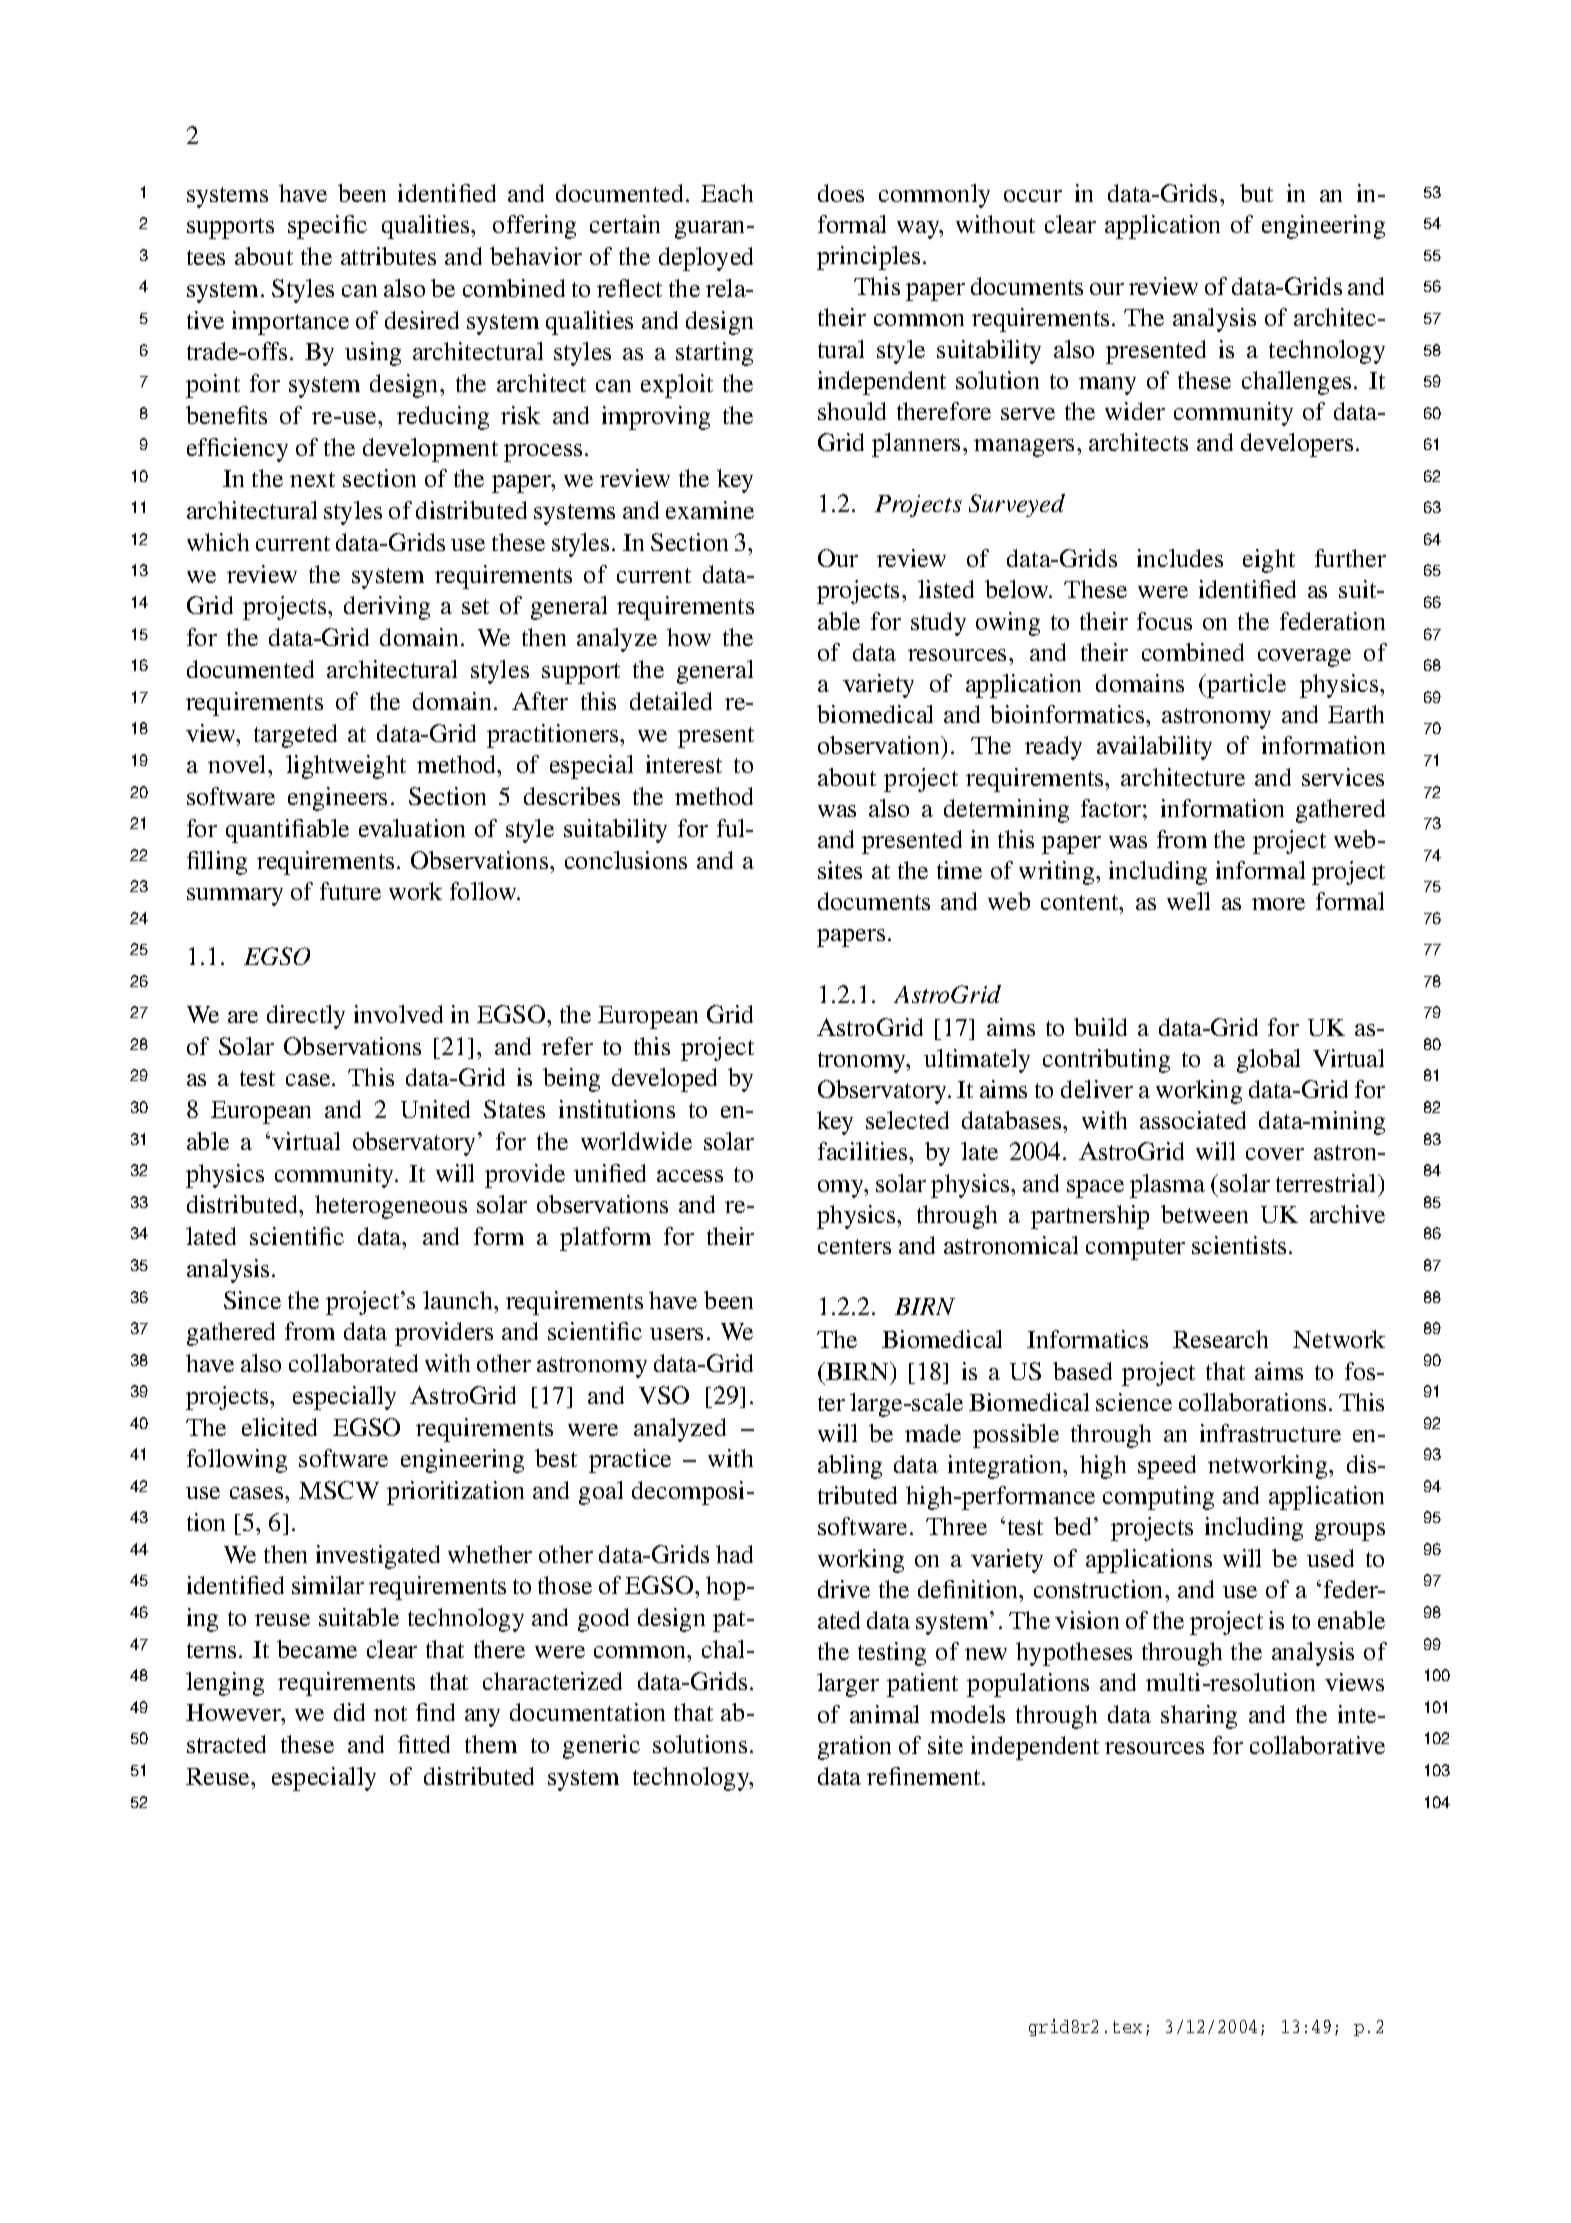 This screenshot has width=1571, height=2223. What do you see at coordinates (671, 701) in the screenshot?
I see `detailed` at bounding box center [671, 701].
